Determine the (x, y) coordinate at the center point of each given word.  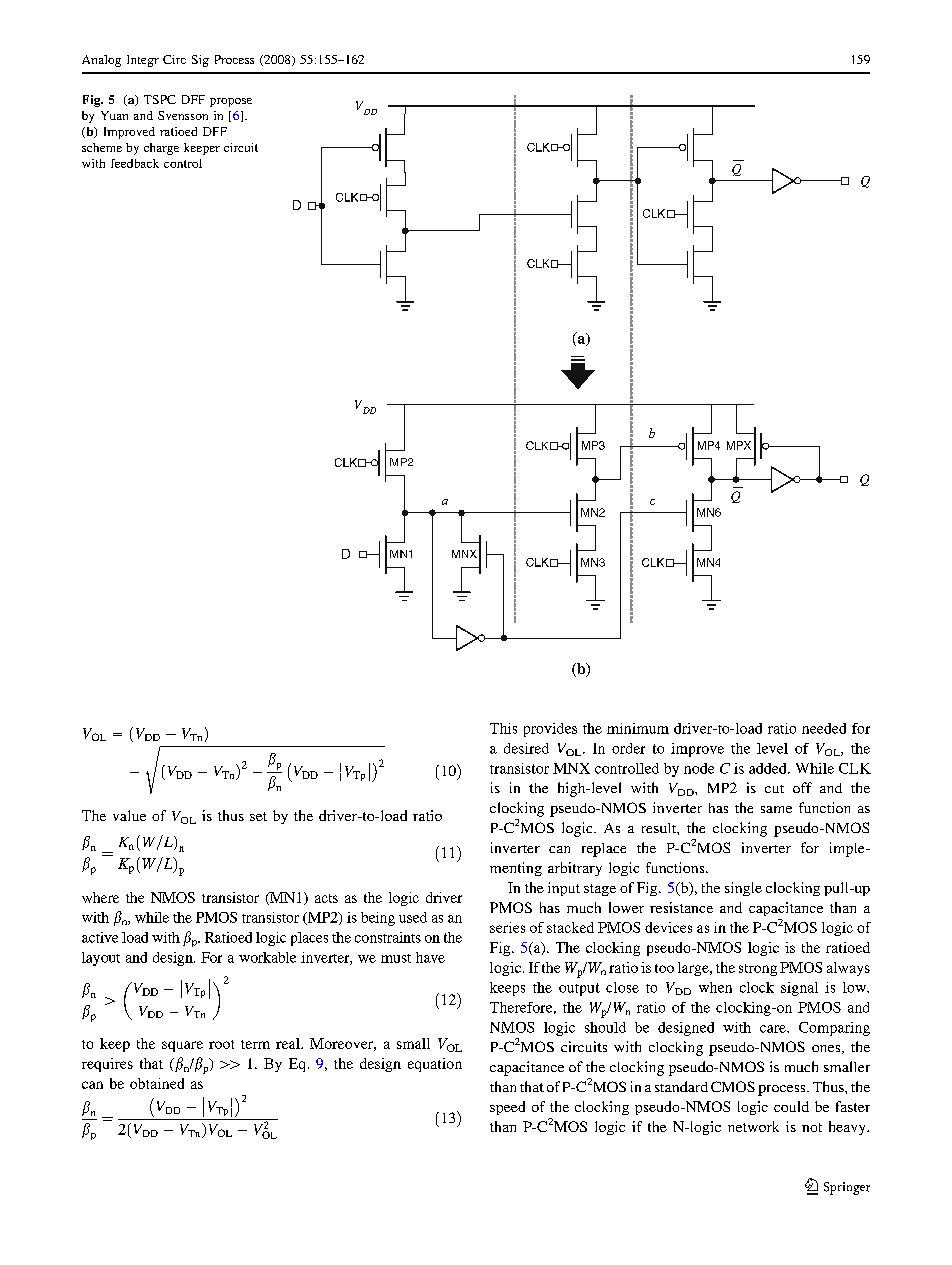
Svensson (183, 115)
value (129, 815)
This (503, 728)
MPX (739, 445)
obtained (157, 1083)
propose (231, 102)
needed (824, 728)
